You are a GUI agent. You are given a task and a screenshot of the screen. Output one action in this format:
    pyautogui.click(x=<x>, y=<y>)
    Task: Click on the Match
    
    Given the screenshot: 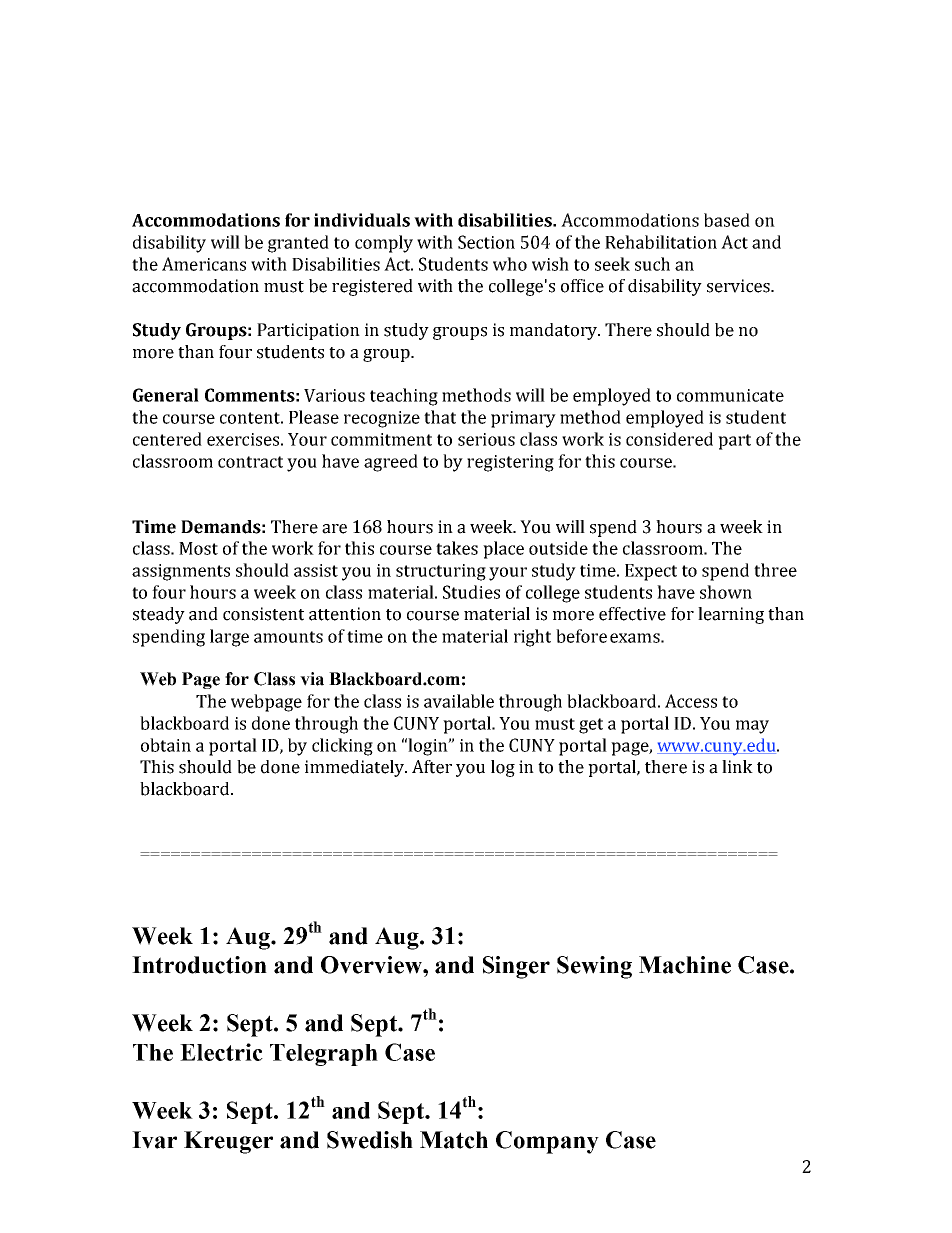 What is the action you would take?
    pyautogui.click(x=454, y=1140)
